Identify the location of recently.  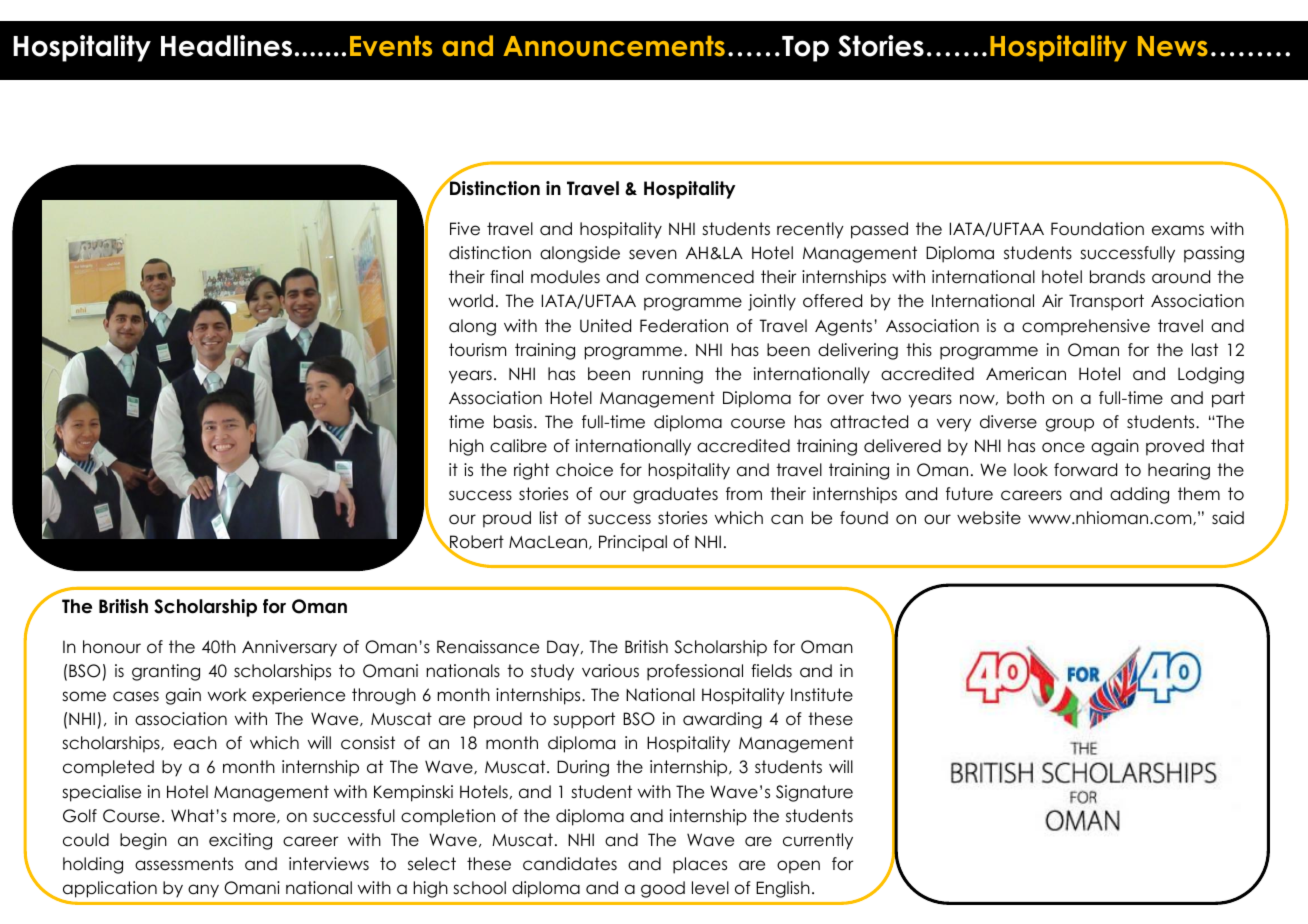
(810, 230).
